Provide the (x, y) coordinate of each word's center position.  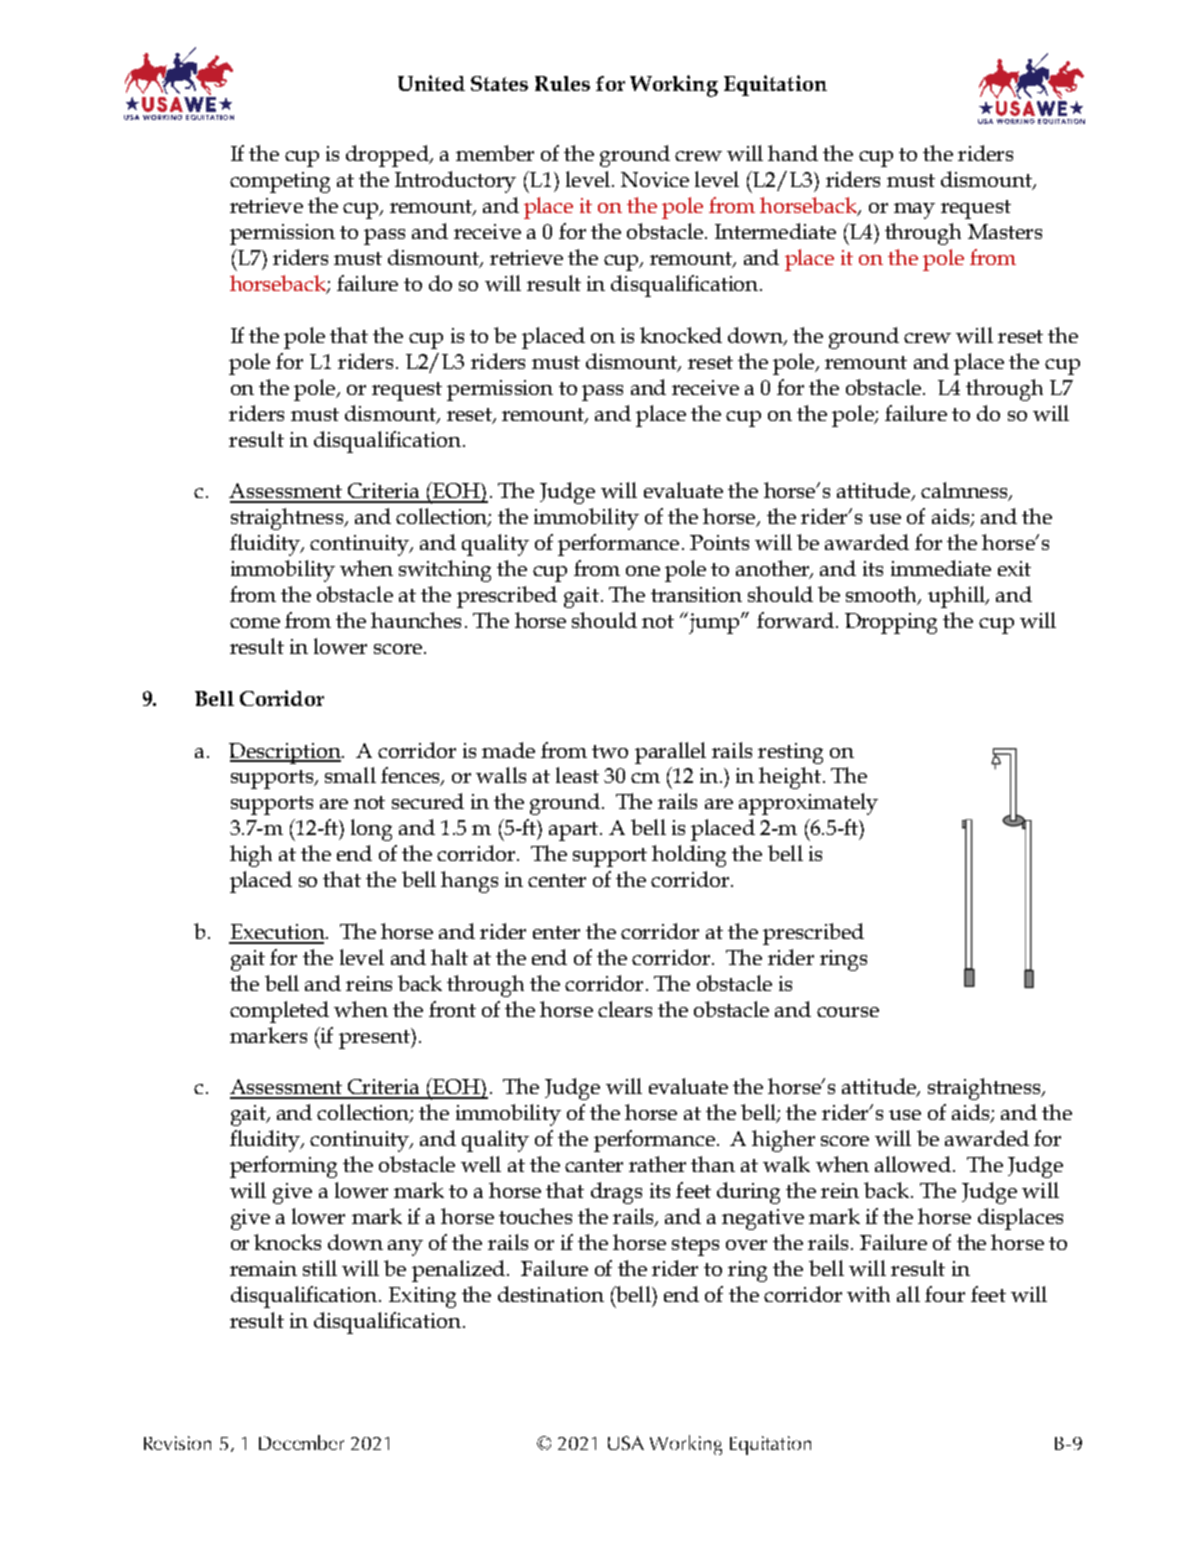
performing (283, 1167)
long (371, 830)
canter (594, 1165)
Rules (562, 83)
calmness (965, 491)
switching (445, 571)
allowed (913, 1164)
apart (575, 831)
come (255, 623)
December (301, 1442)
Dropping (891, 623)
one (643, 571)
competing (280, 182)
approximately (808, 804)
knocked (681, 335)
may (914, 211)
